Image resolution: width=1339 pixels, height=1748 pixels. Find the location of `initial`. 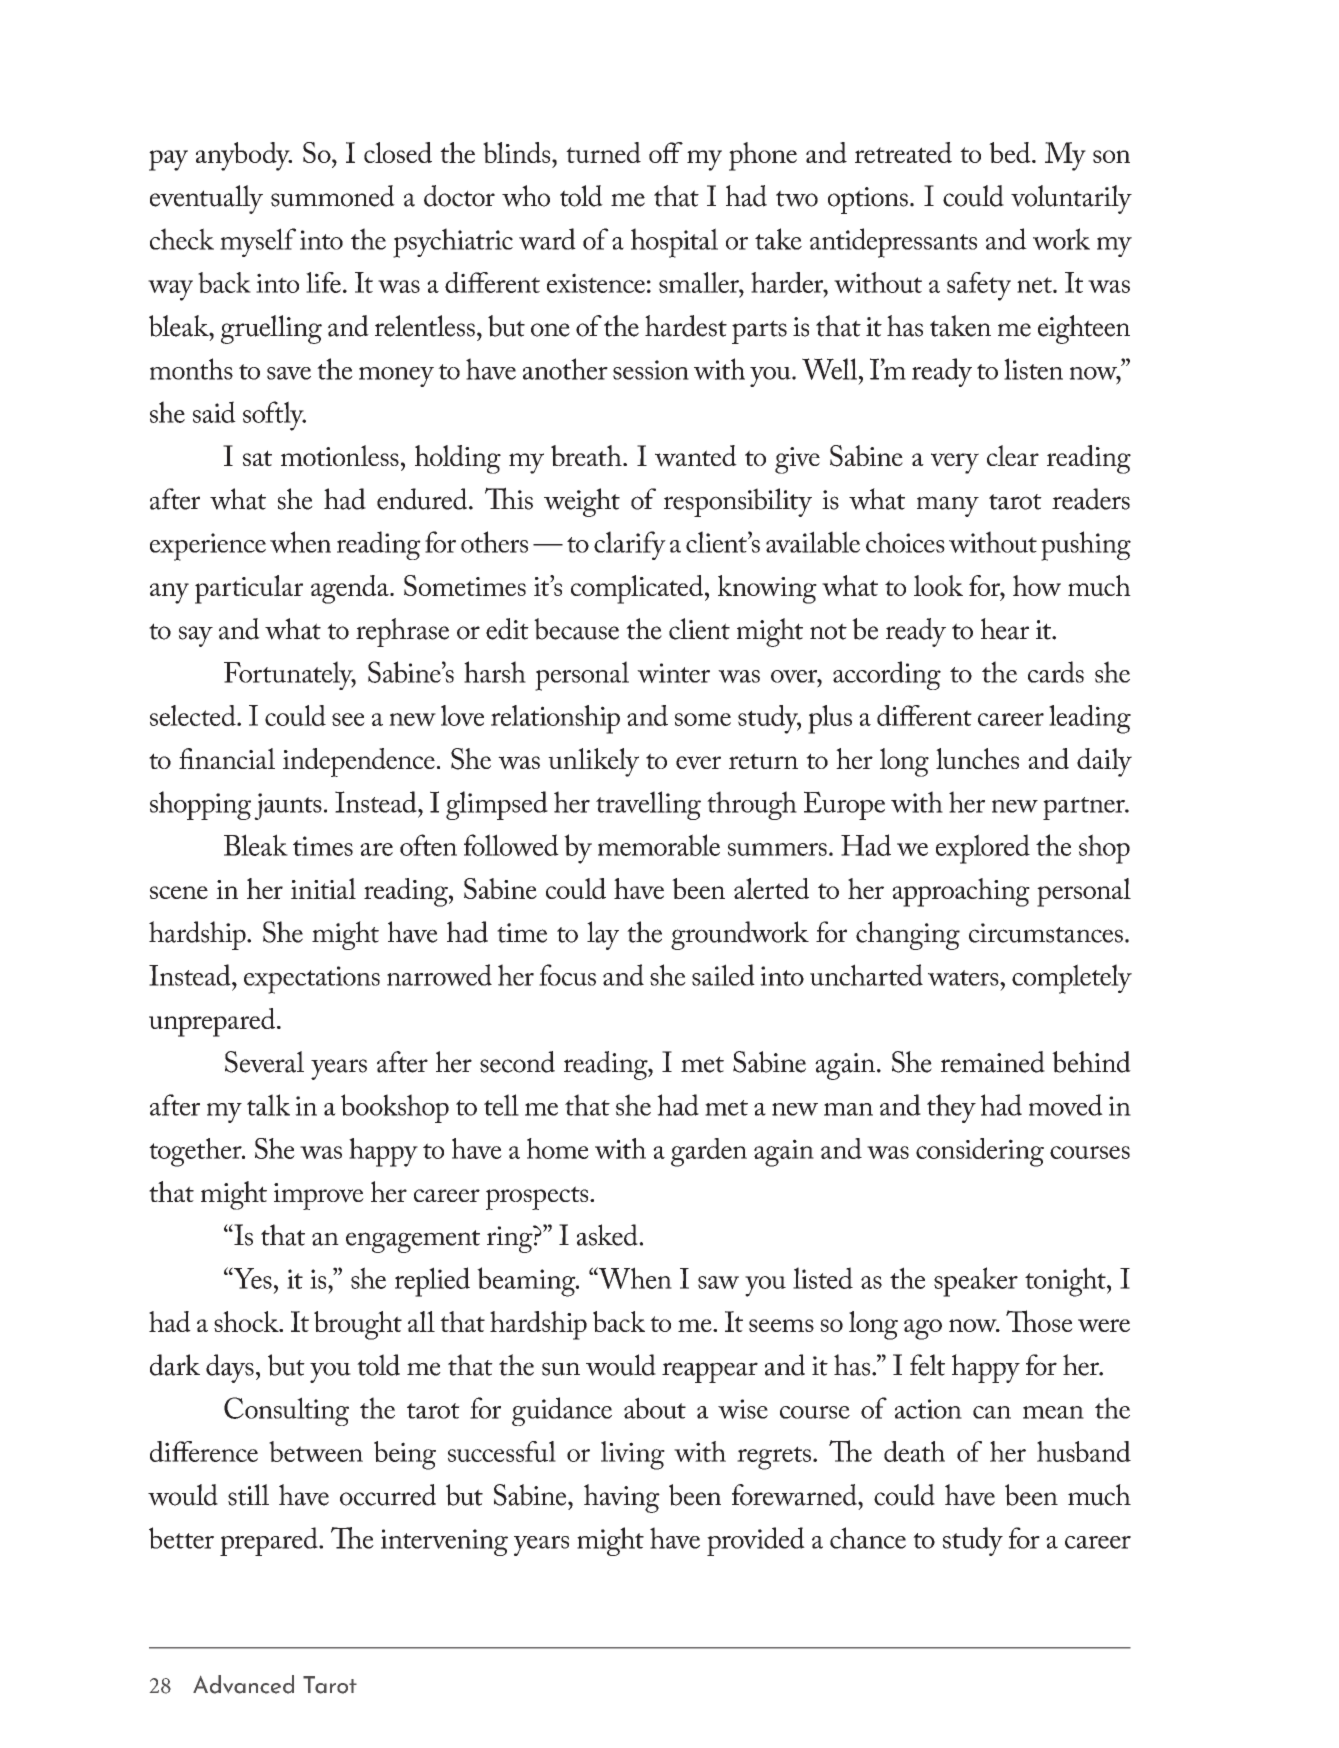

initial is located at coordinates (323, 888).
